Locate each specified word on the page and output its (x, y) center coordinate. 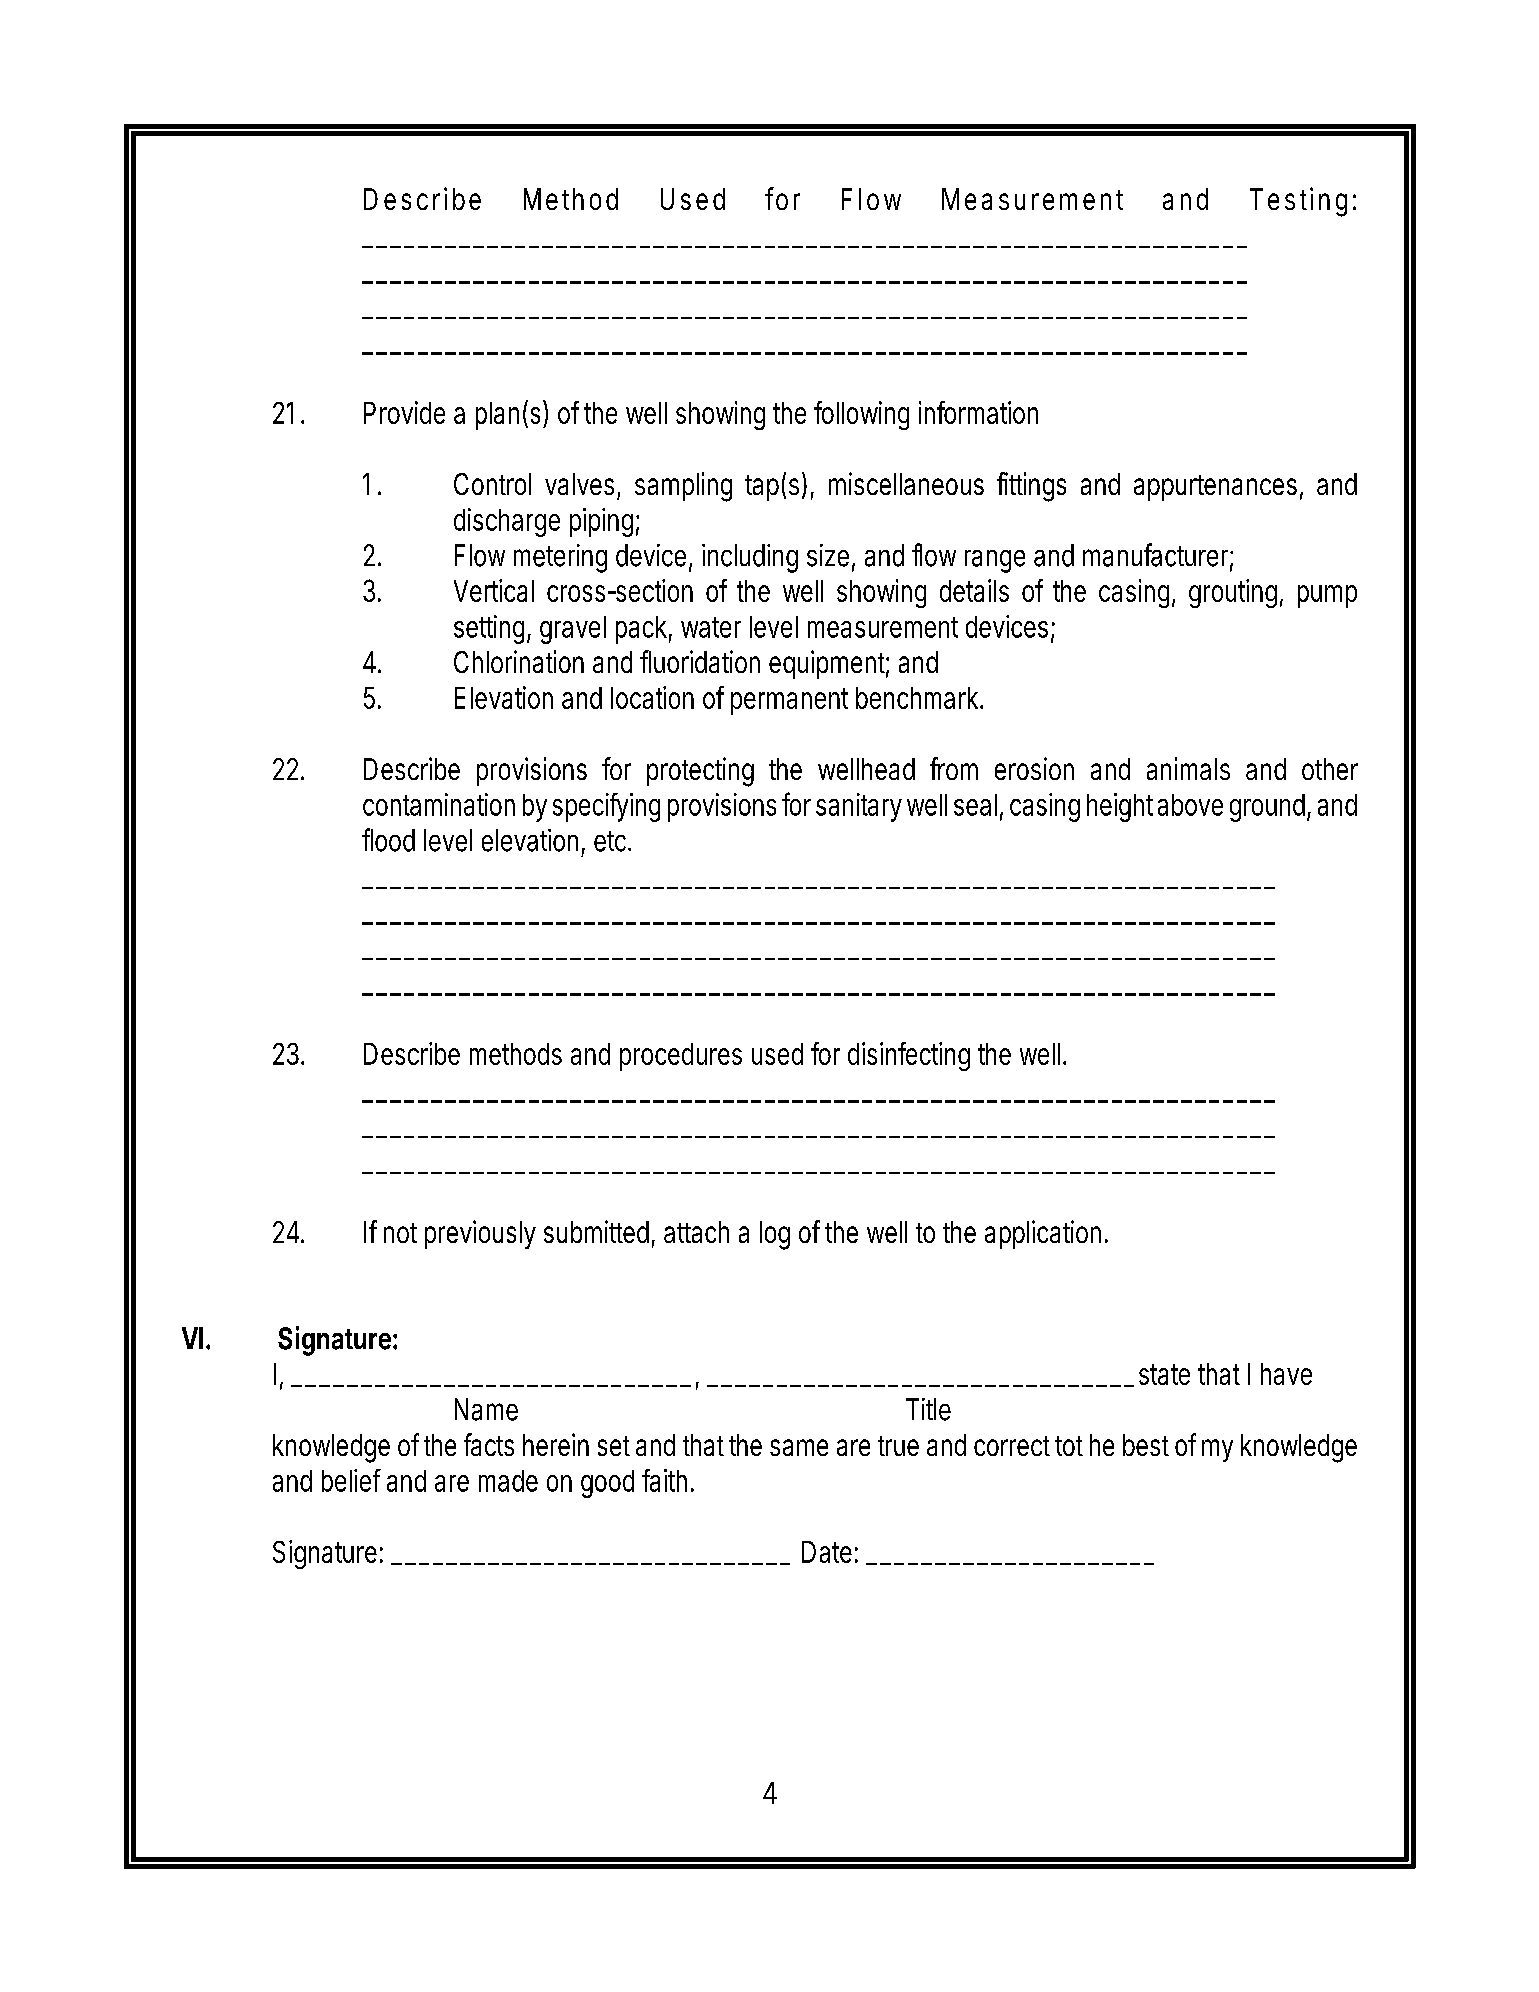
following (861, 415)
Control (492, 484)
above (1190, 805)
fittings (1031, 487)
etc (612, 841)
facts (489, 1444)
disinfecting (909, 1056)
